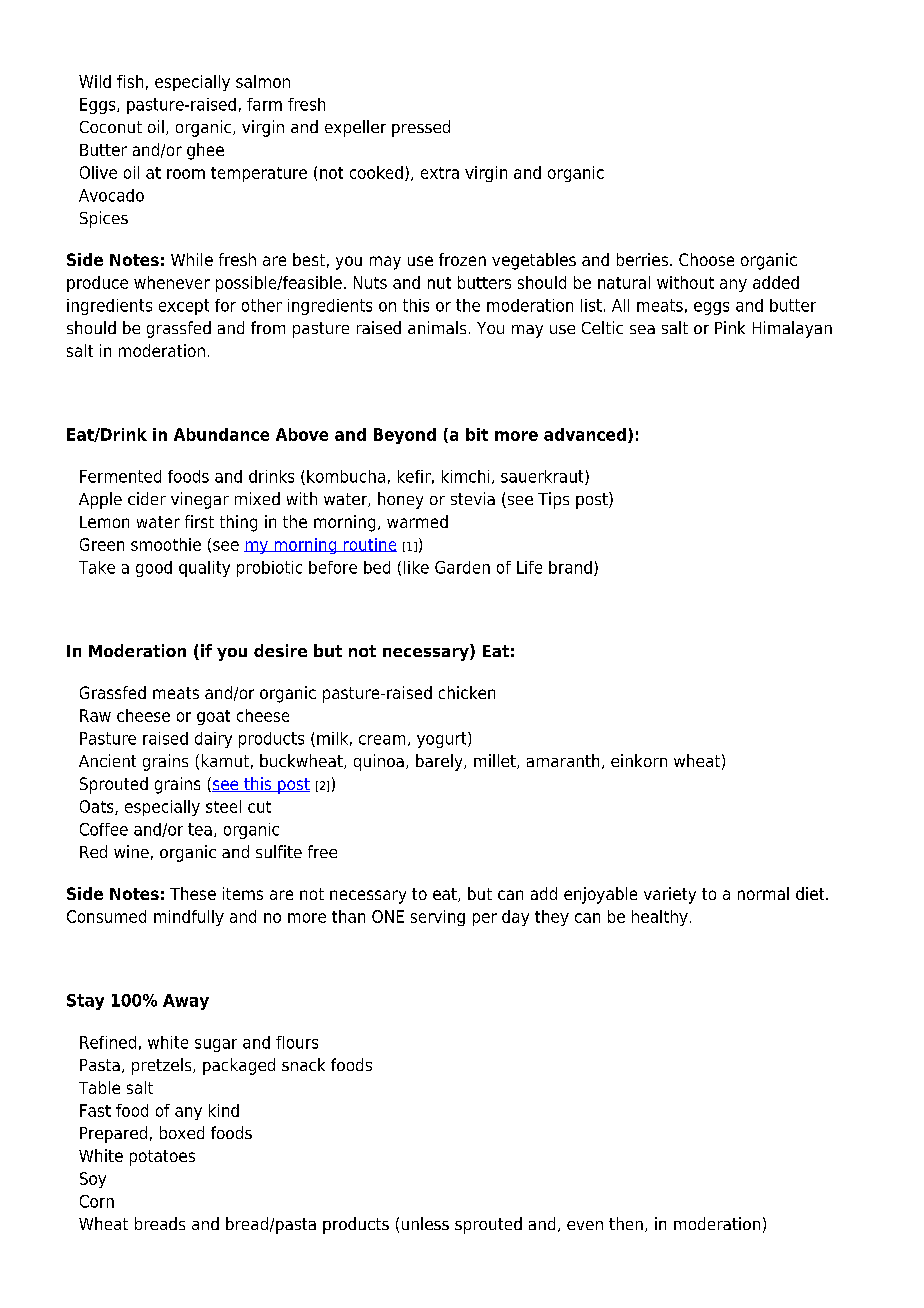 Image resolution: width=924 pixels, height=1308 pixels. I want to click on Choose, so click(706, 259).
